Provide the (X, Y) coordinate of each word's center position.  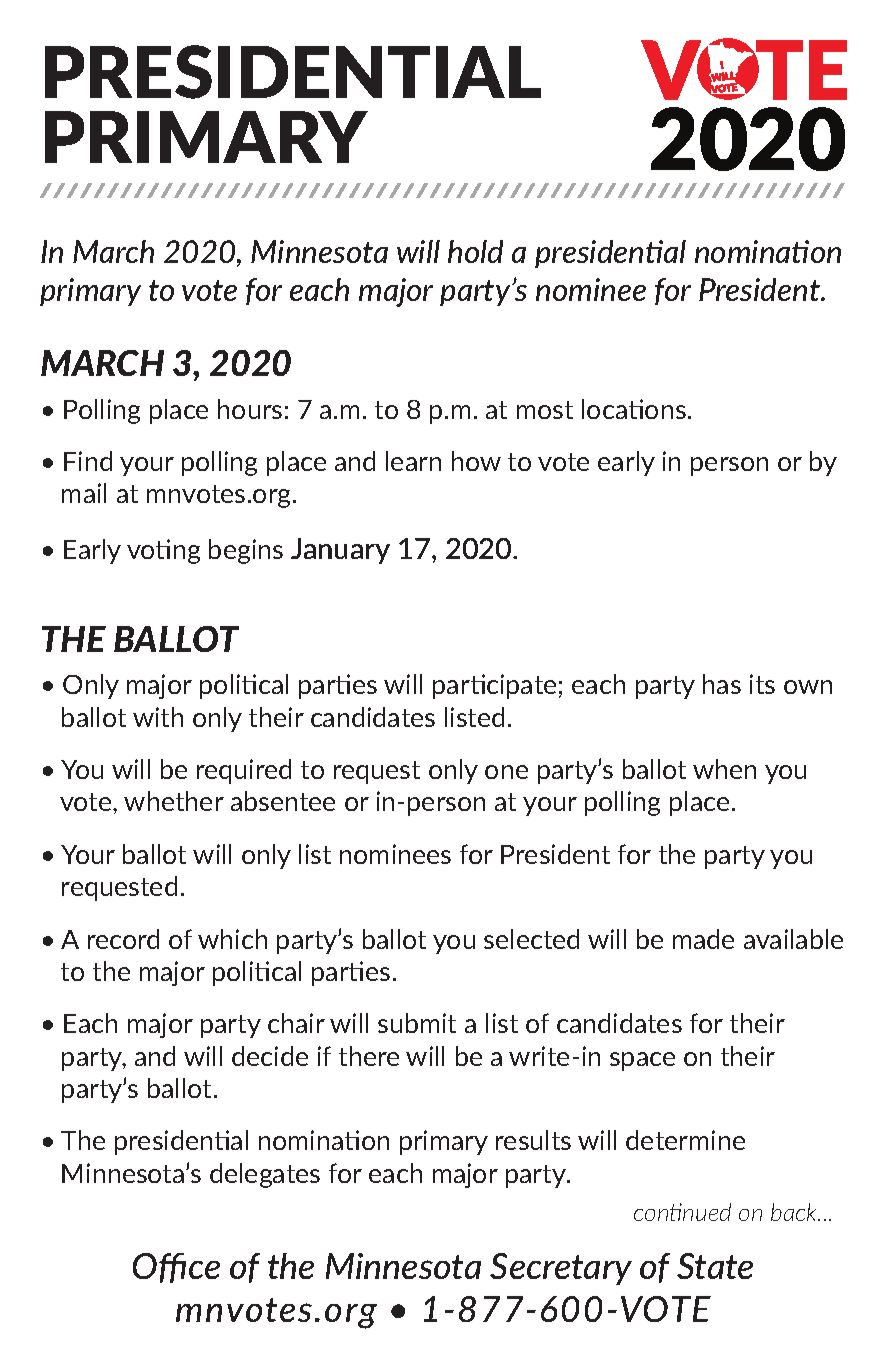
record (123, 939)
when (724, 769)
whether (174, 801)
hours (250, 409)
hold (475, 251)
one (506, 772)
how (476, 461)
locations (634, 409)
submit (417, 1023)
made (703, 939)
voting (163, 551)
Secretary (561, 1269)
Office (176, 1268)
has (722, 684)
